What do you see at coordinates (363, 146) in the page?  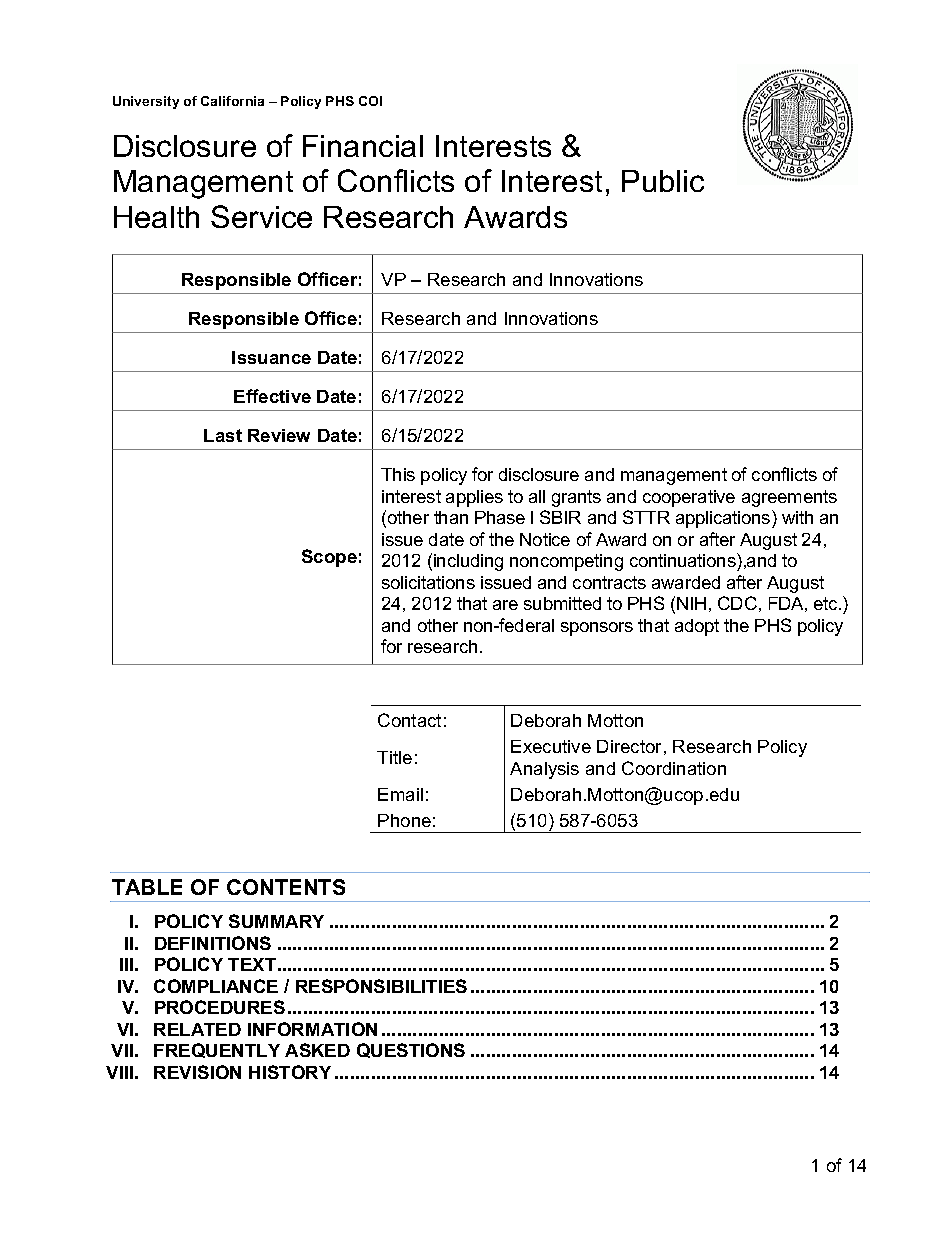 I see `Financial` at bounding box center [363, 146].
